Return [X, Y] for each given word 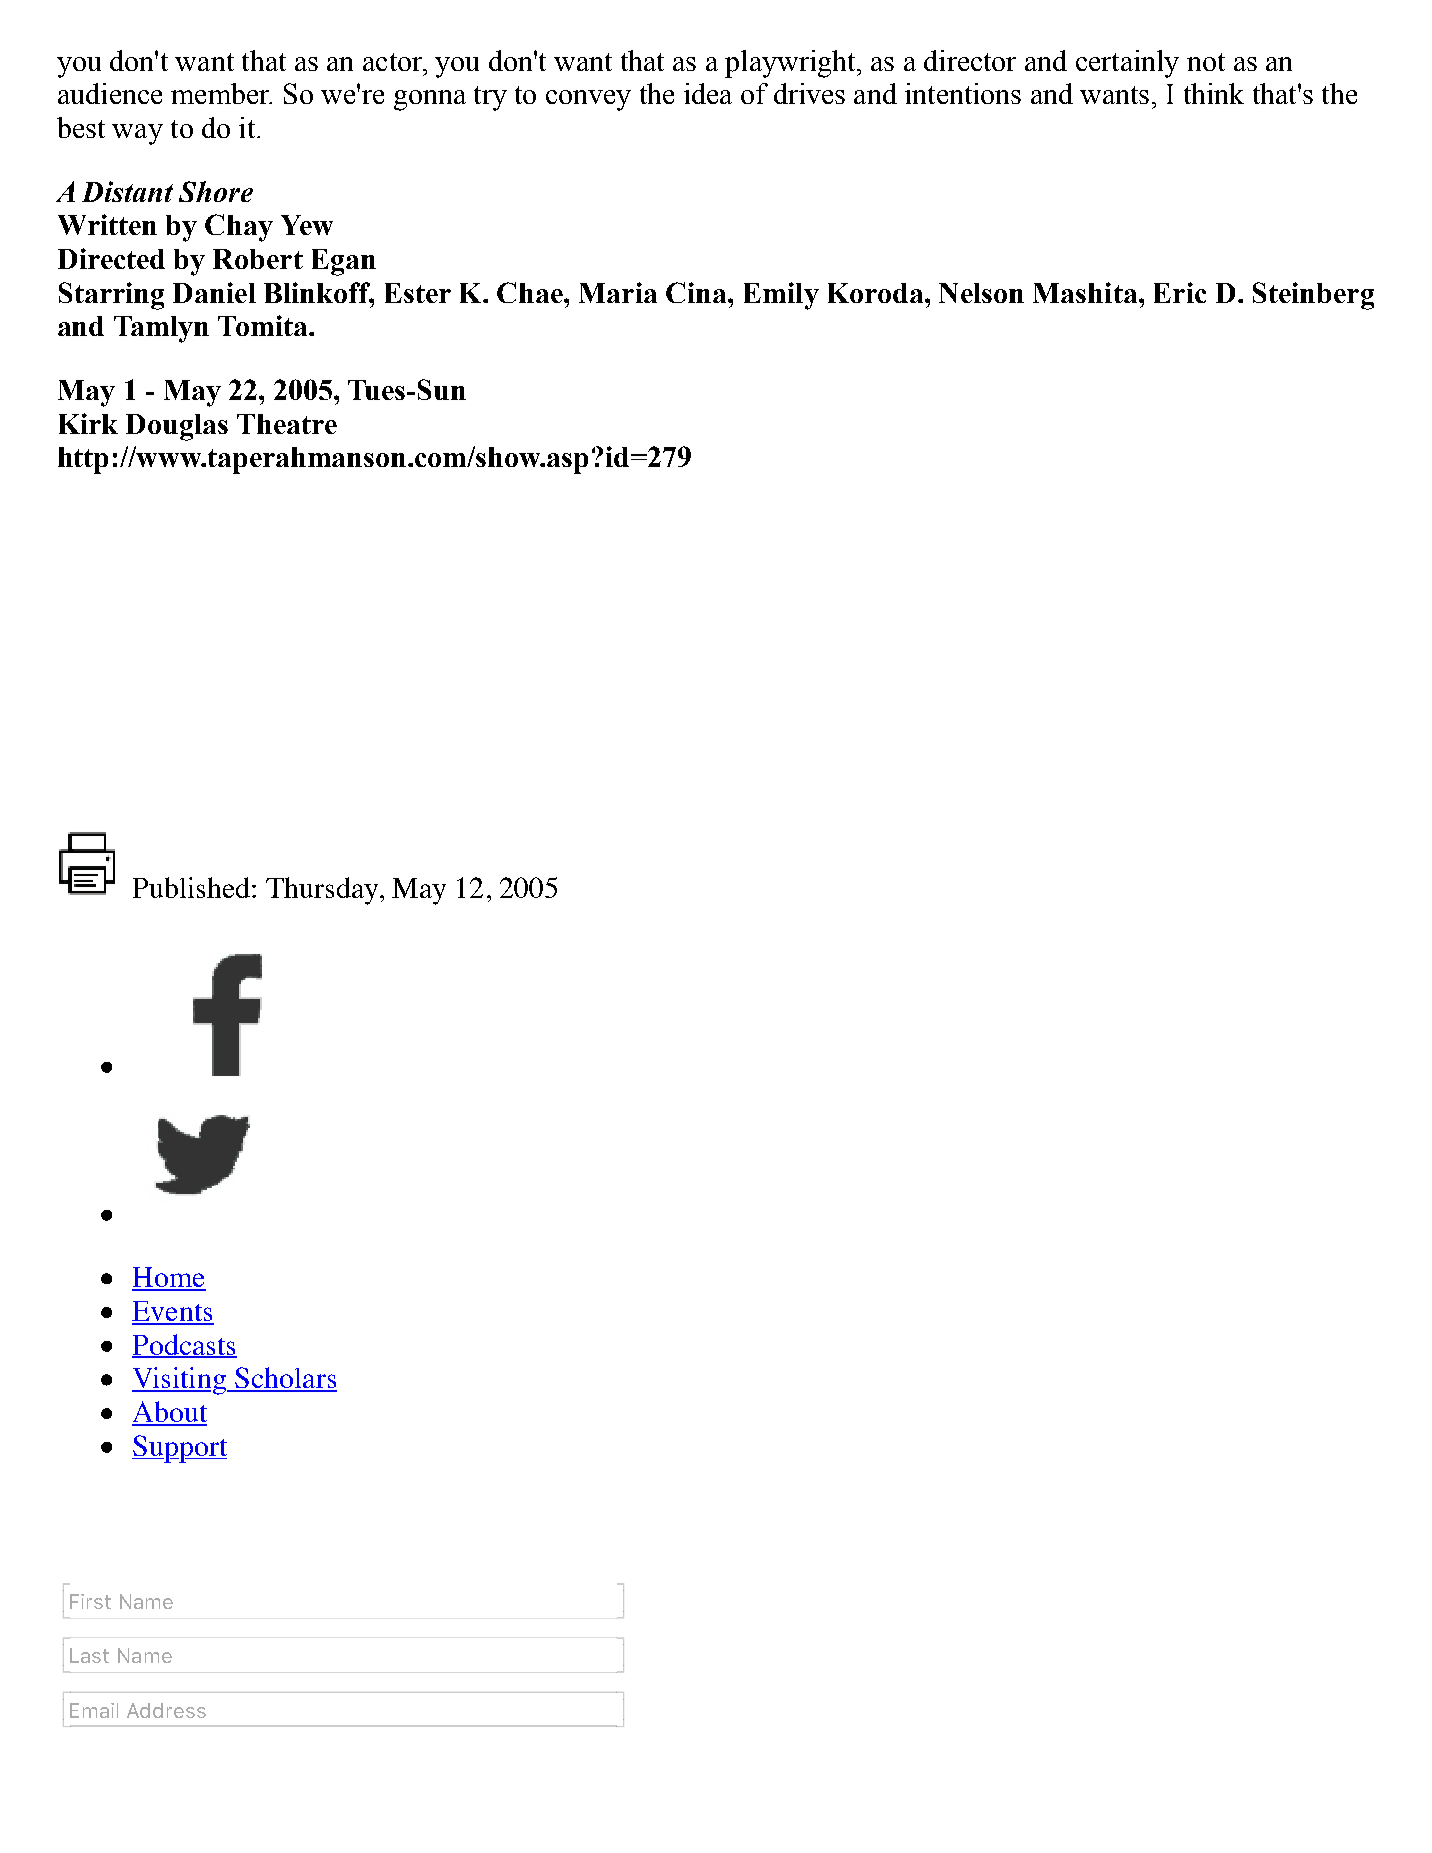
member [221, 93]
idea [708, 93]
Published [191, 887]
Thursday [323, 891]
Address [166, 1710]
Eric [1180, 292]
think [1214, 93]
